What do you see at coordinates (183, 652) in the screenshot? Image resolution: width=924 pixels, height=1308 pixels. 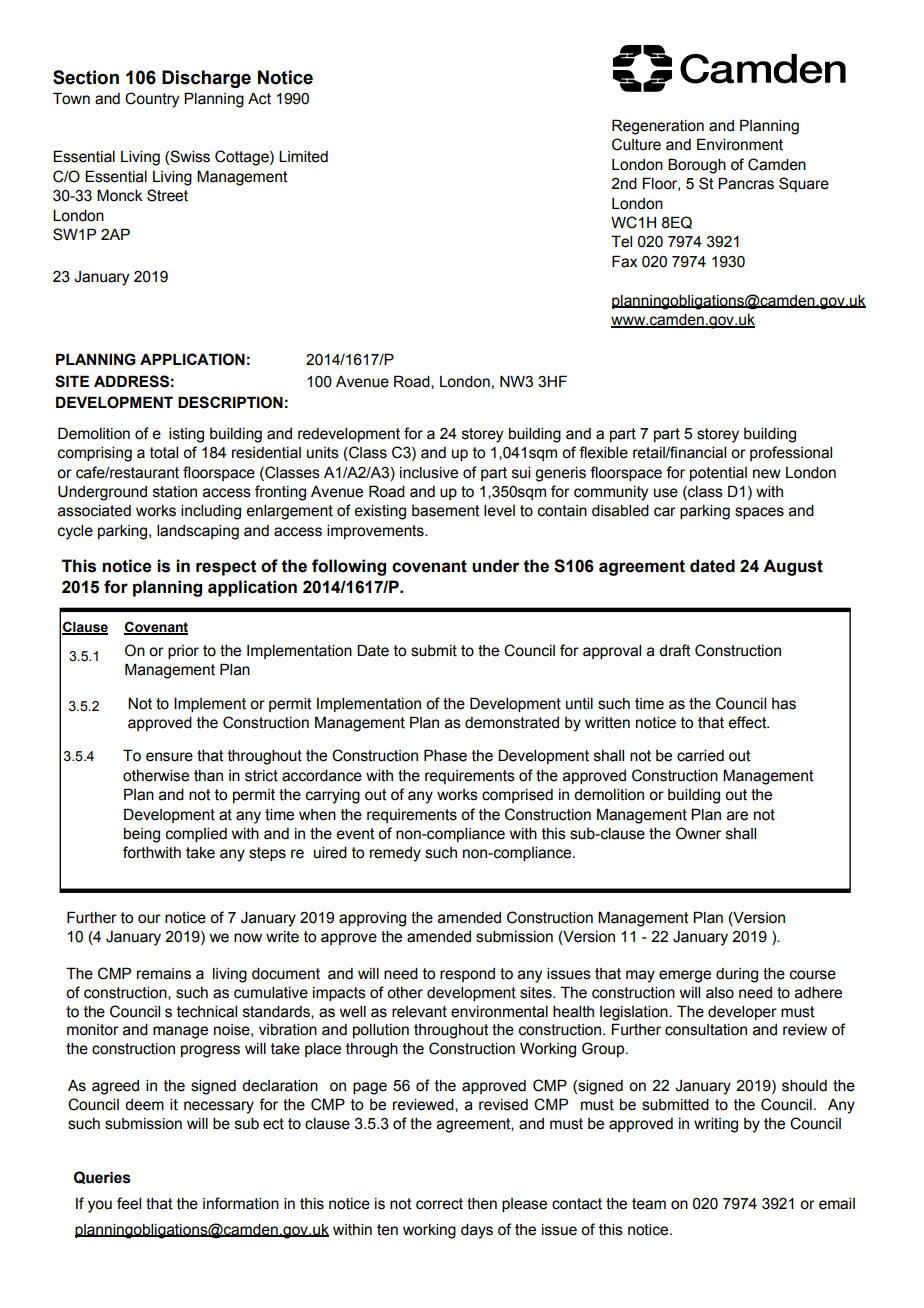 I see `prior` at bounding box center [183, 652].
